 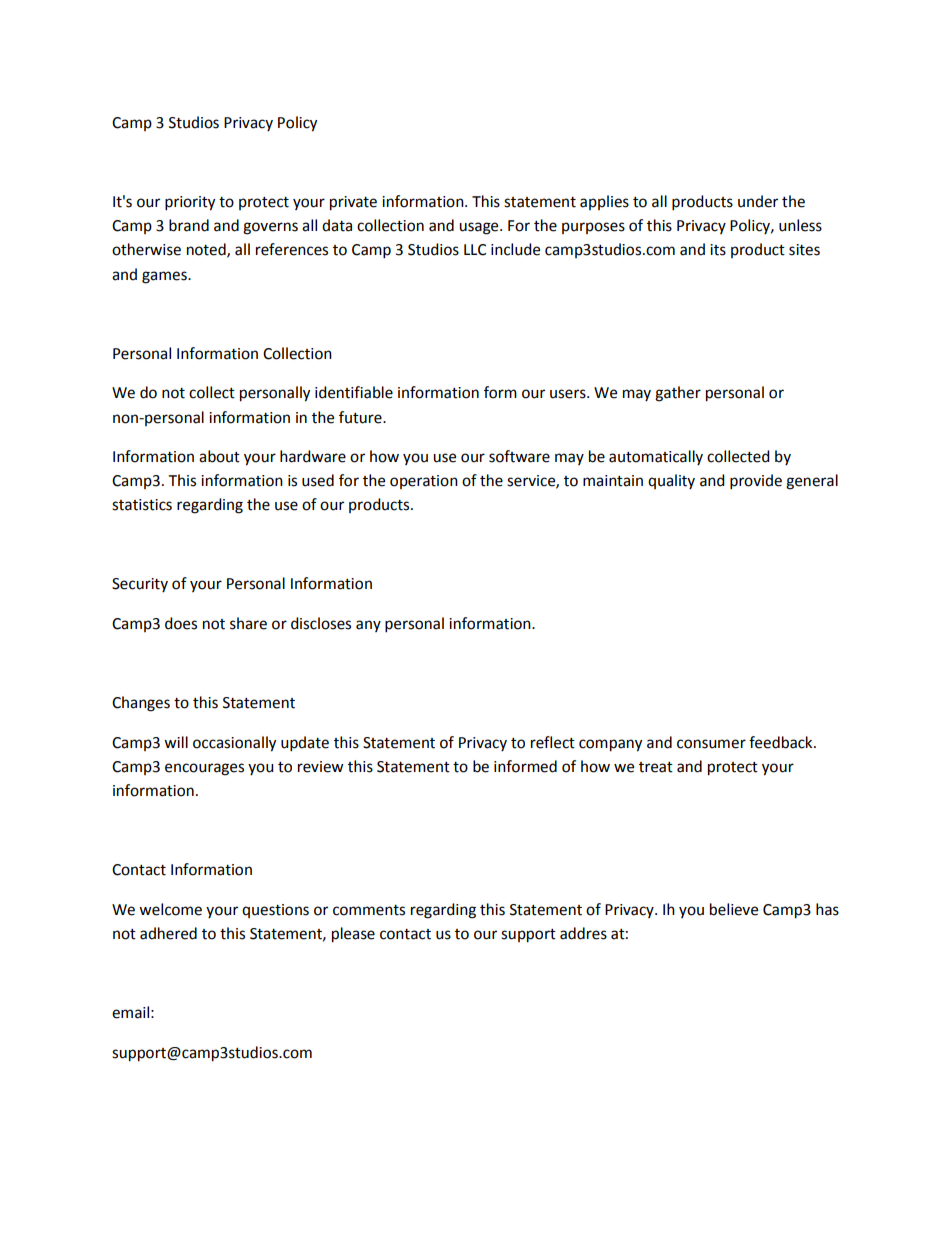 What do you see at coordinates (711, 744) in the document?
I see `consumer` at bounding box center [711, 744].
